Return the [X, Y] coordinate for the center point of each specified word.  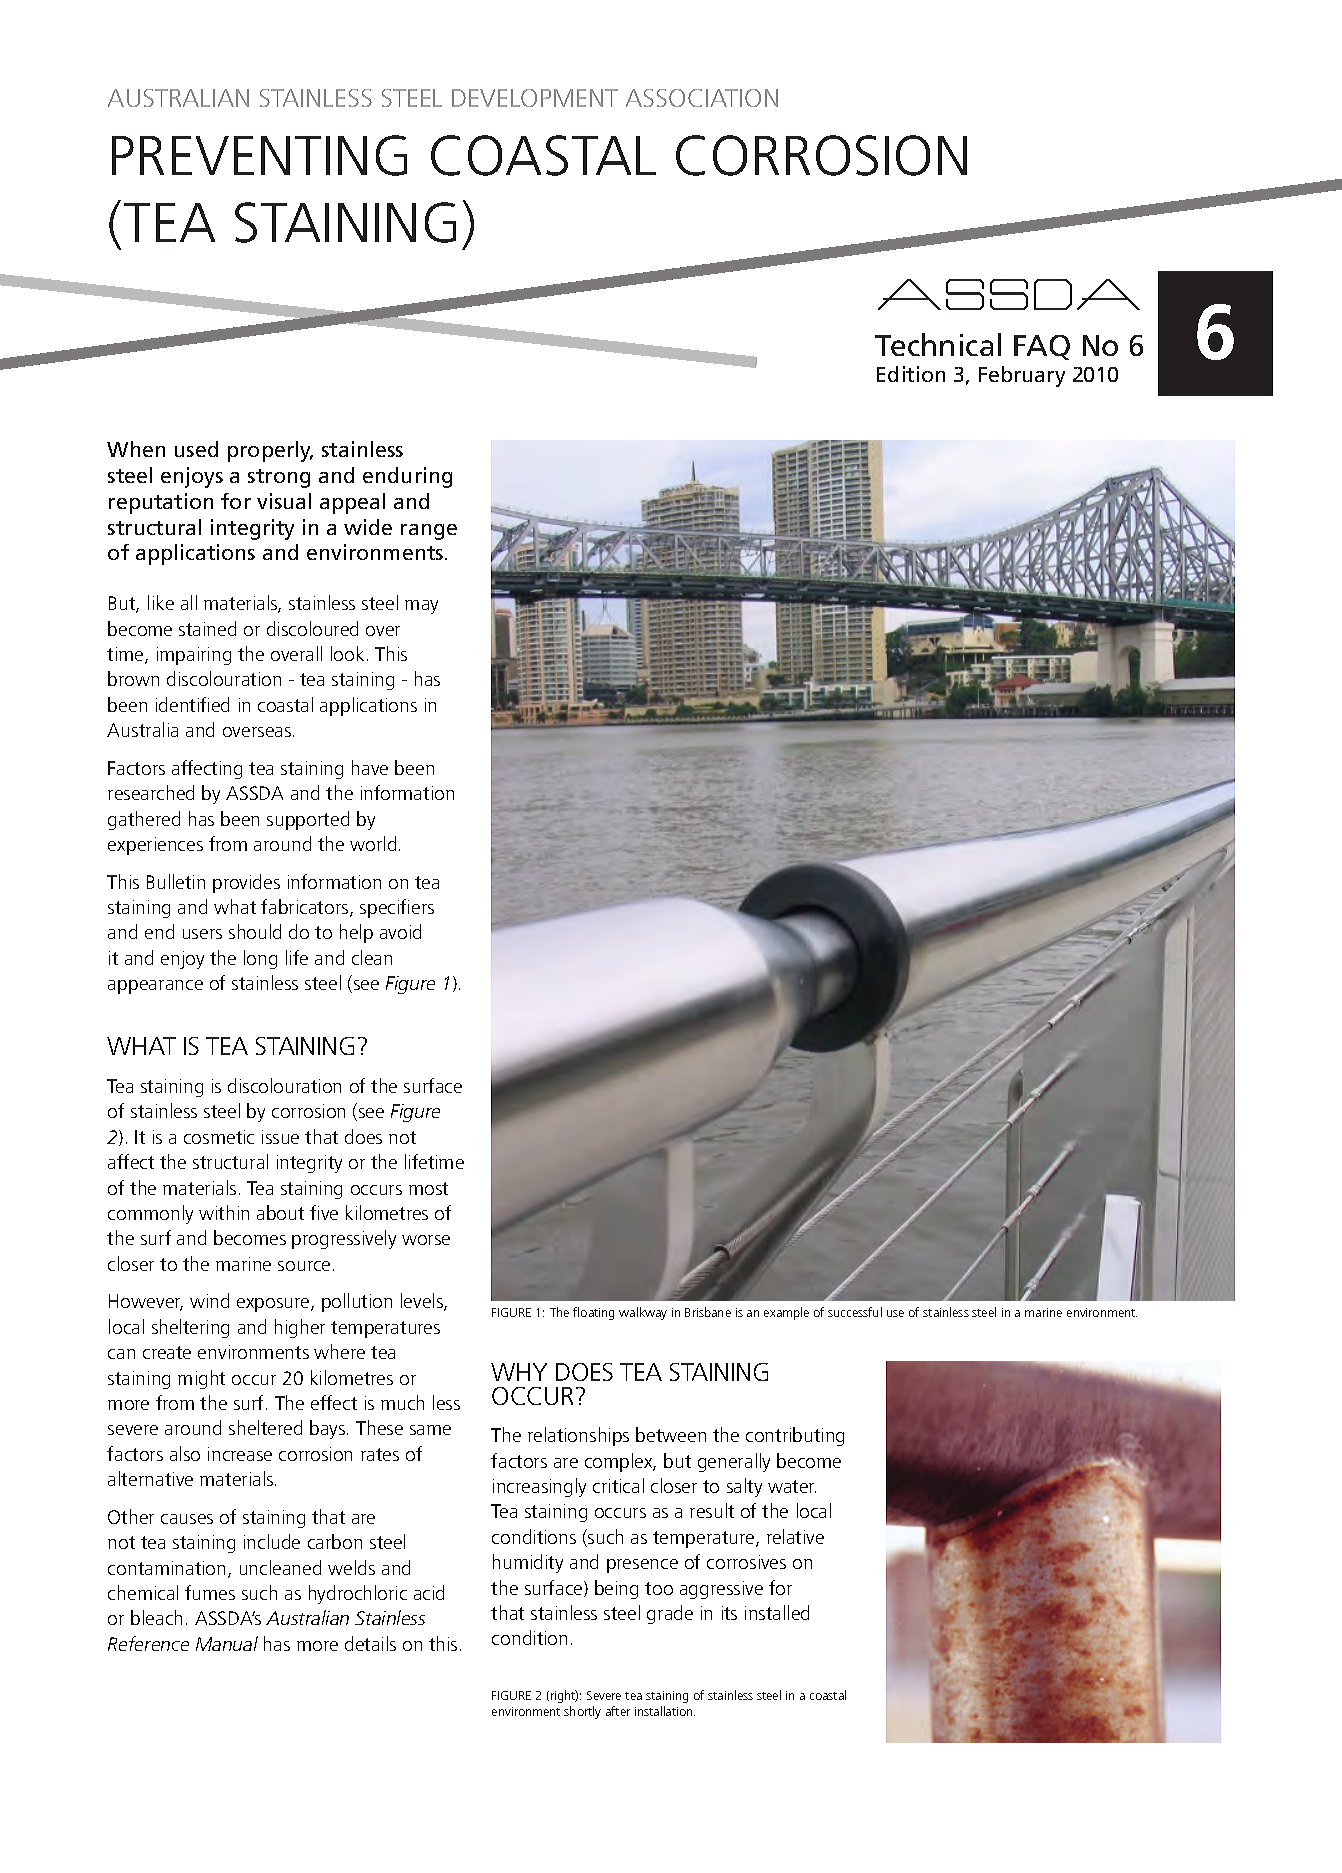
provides [246, 883]
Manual [227, 1643]
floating [593, 1313]
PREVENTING [259, 155]
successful [855, 1312]
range [429, 532]
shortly [582, 1712]
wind [209, 1300]
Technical [938, 344]
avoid [400, 931]
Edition [911, 374]
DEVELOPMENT [535, 98]
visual [284, 501]
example [786, 1313]
